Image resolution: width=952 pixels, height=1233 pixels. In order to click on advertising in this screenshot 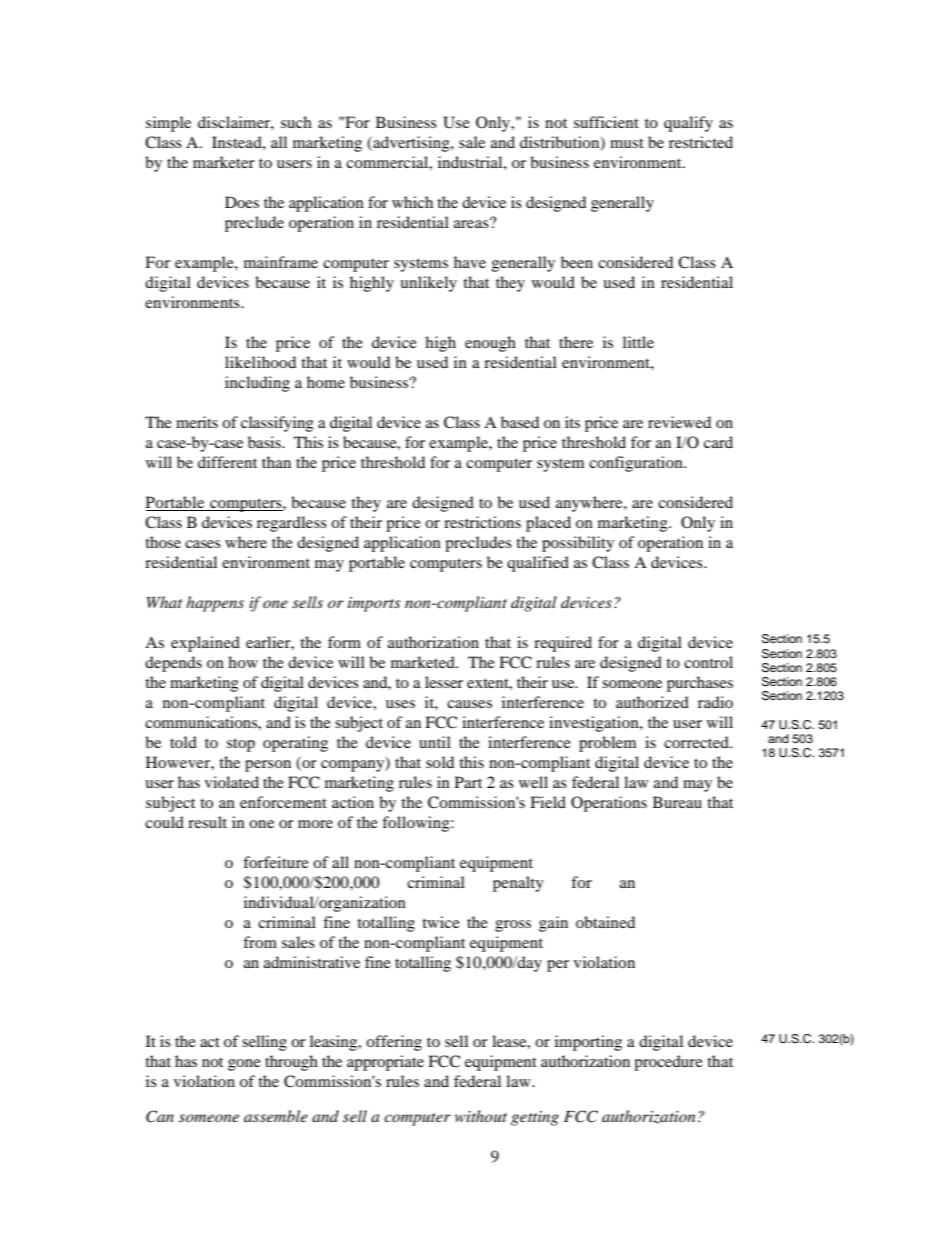, I will do `click(411, 144)`.
